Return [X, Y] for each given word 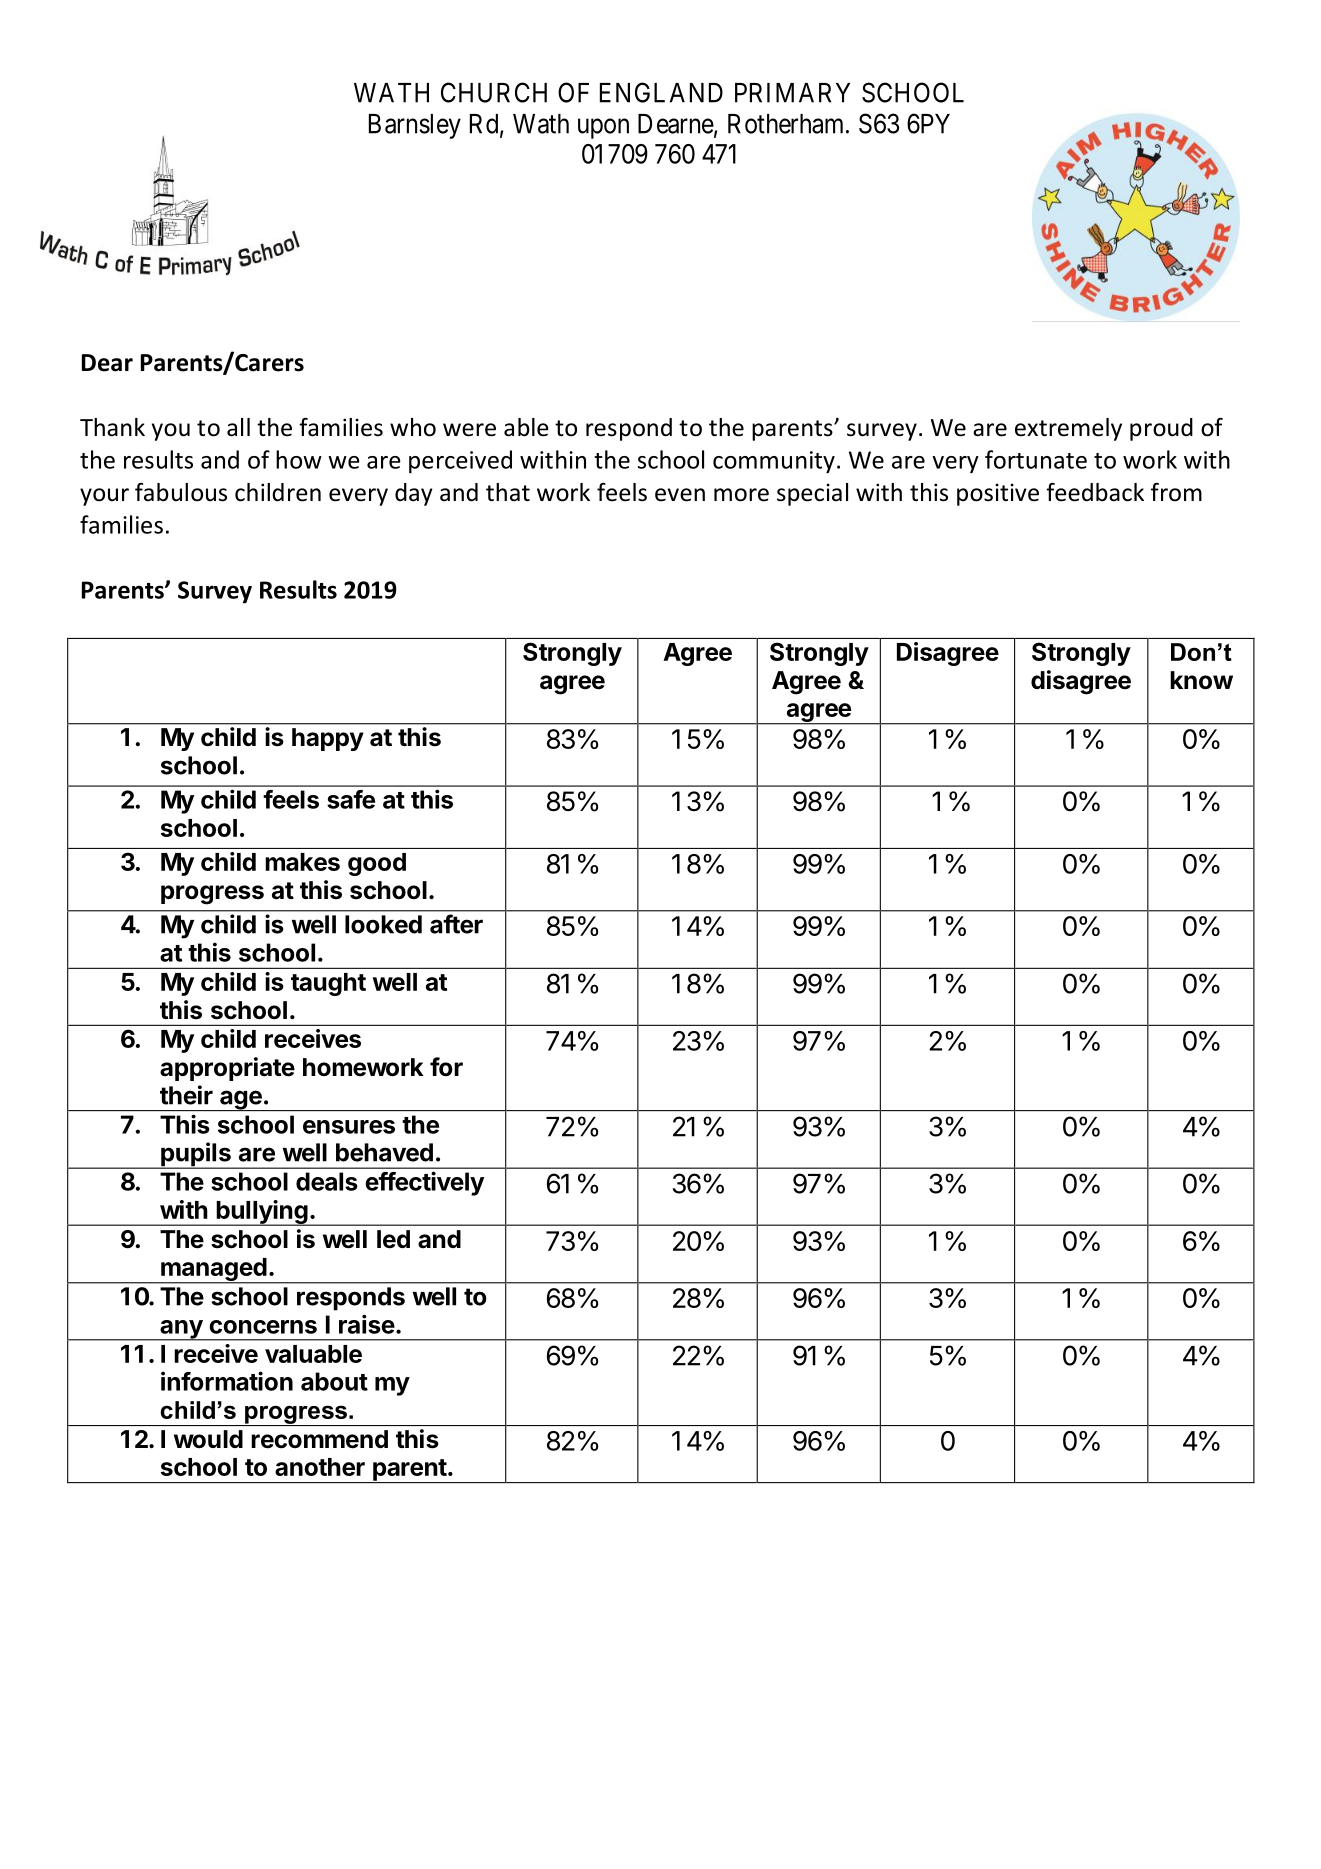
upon [603, 129]
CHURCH [494, 92]
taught [328, 984]
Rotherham [787, 124]
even [680, 495]
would [208, 1439]
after [456, 924]
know [1201, 680]
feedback [1095, 492]
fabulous [181, 492]
